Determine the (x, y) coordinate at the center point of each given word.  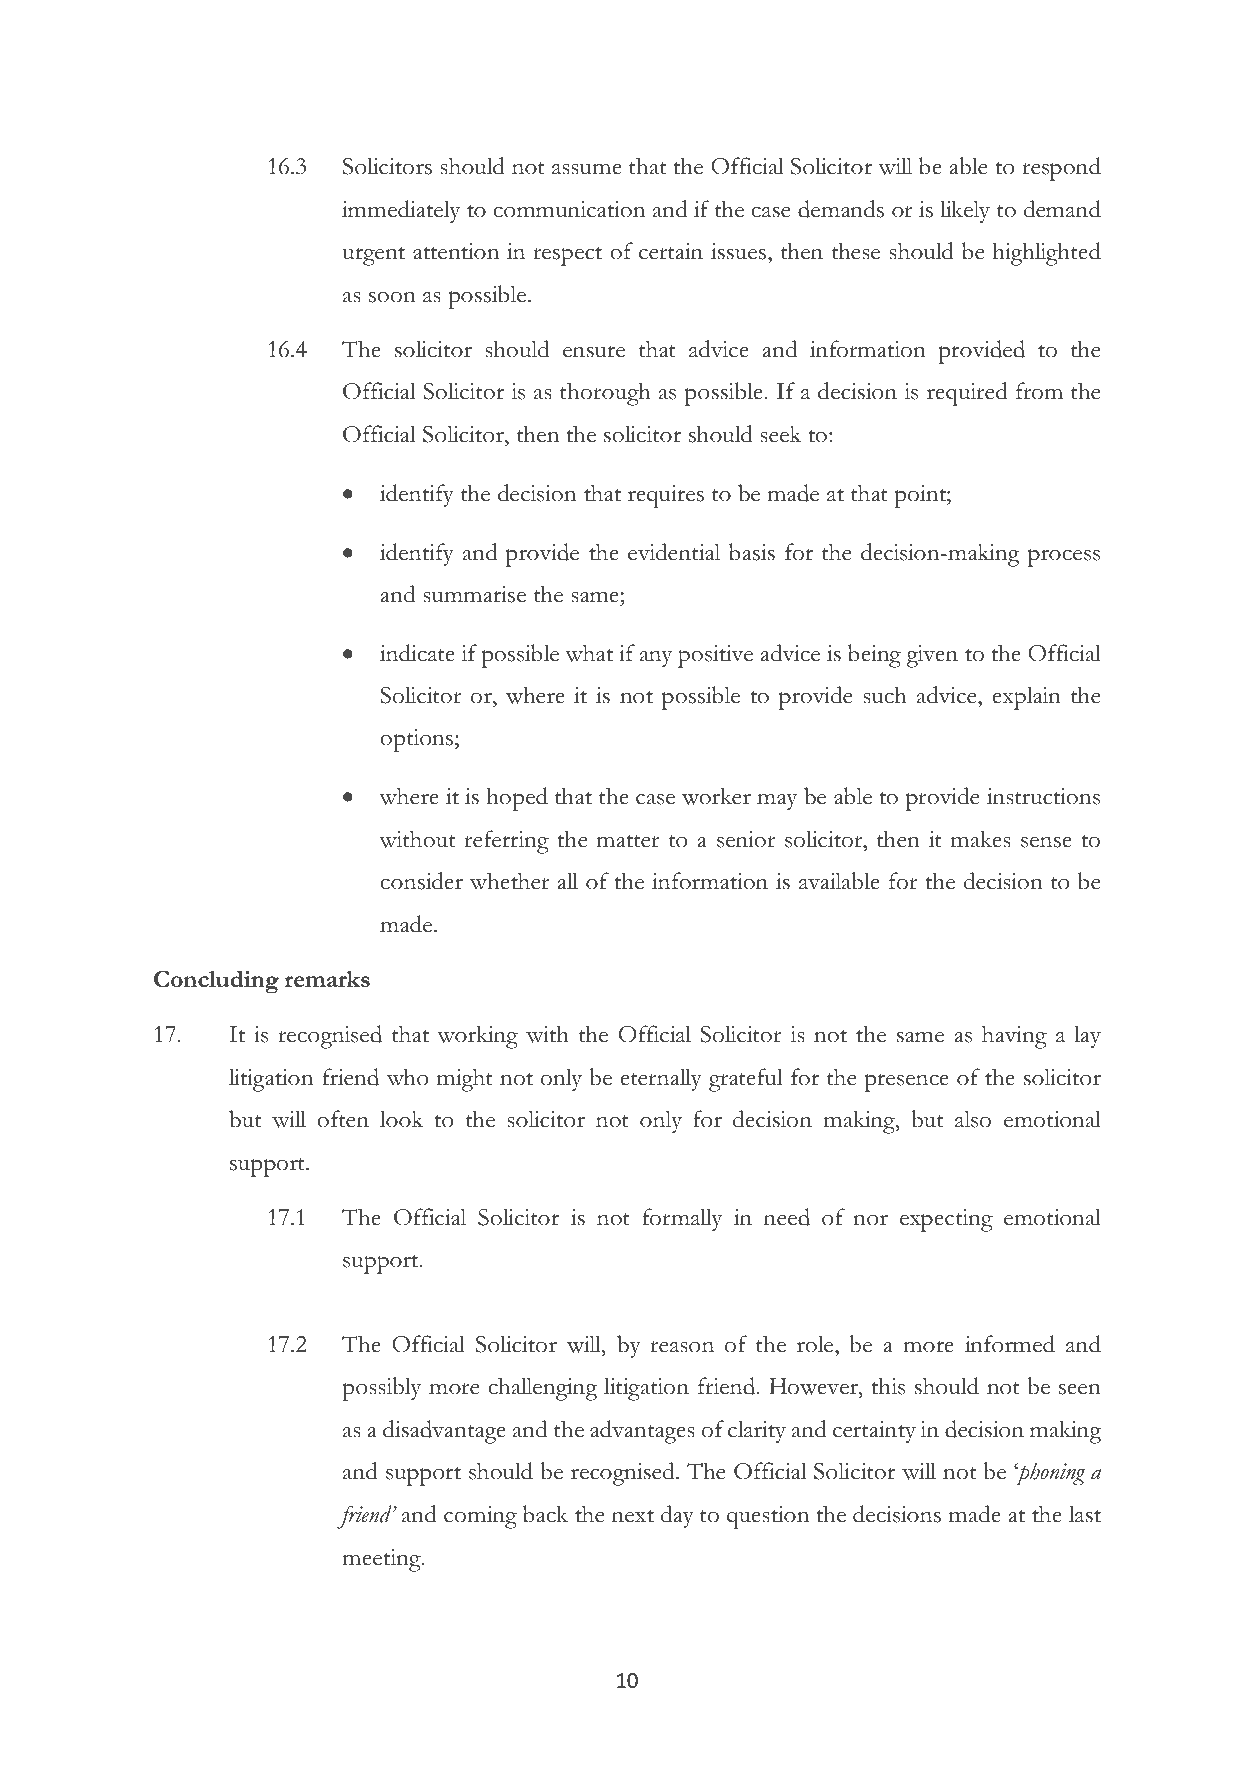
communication (569, 209)
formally (682, 1219)
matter (628, 841)
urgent (373, 256)
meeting (382, 1560)
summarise (474, 594)
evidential (674, 552)
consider (421, 881)
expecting (946, 1220)
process (1064, 558)
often (343, 1119)
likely (965, 211)
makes (981, 839)
